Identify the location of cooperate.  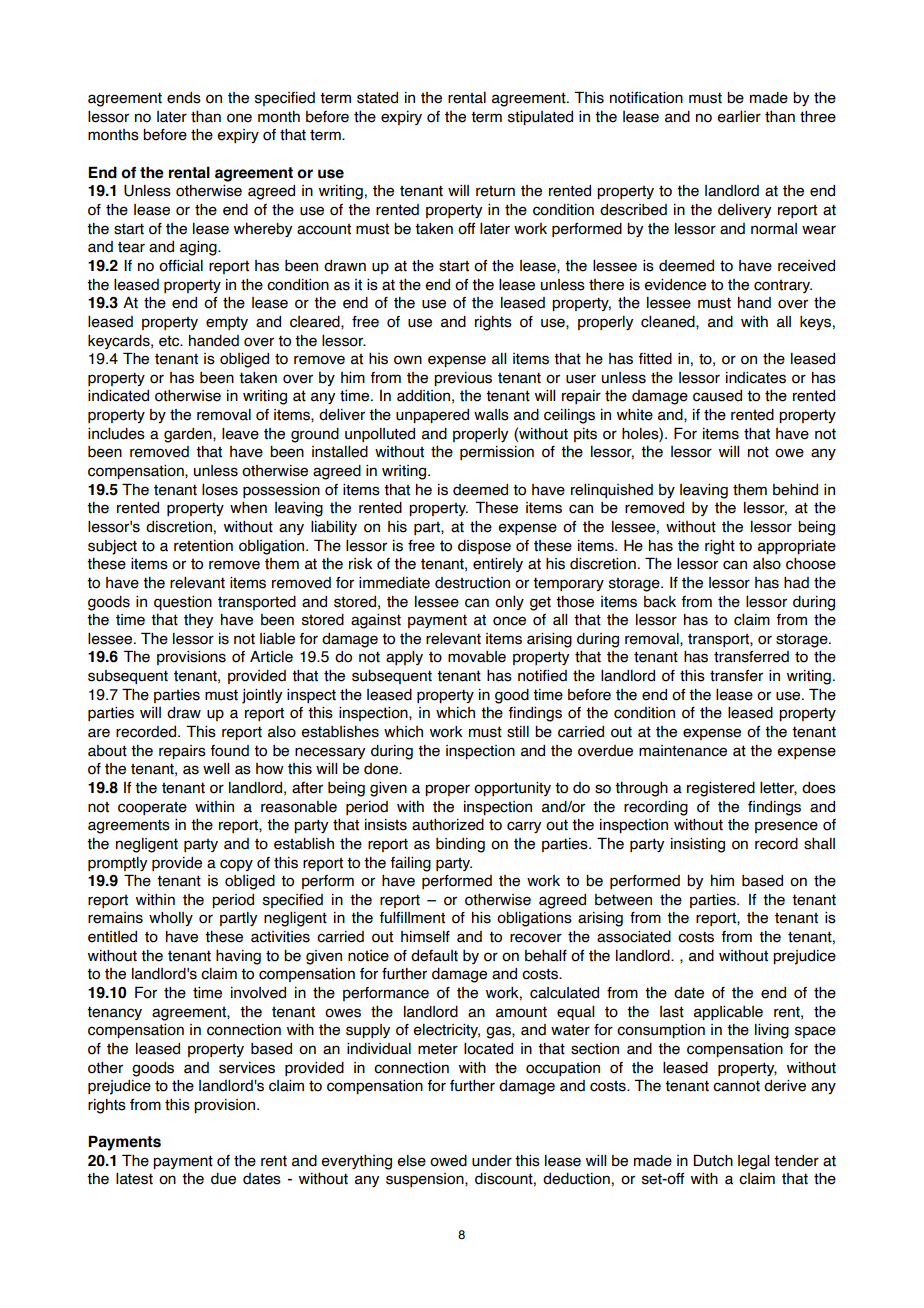
(152, 808).
